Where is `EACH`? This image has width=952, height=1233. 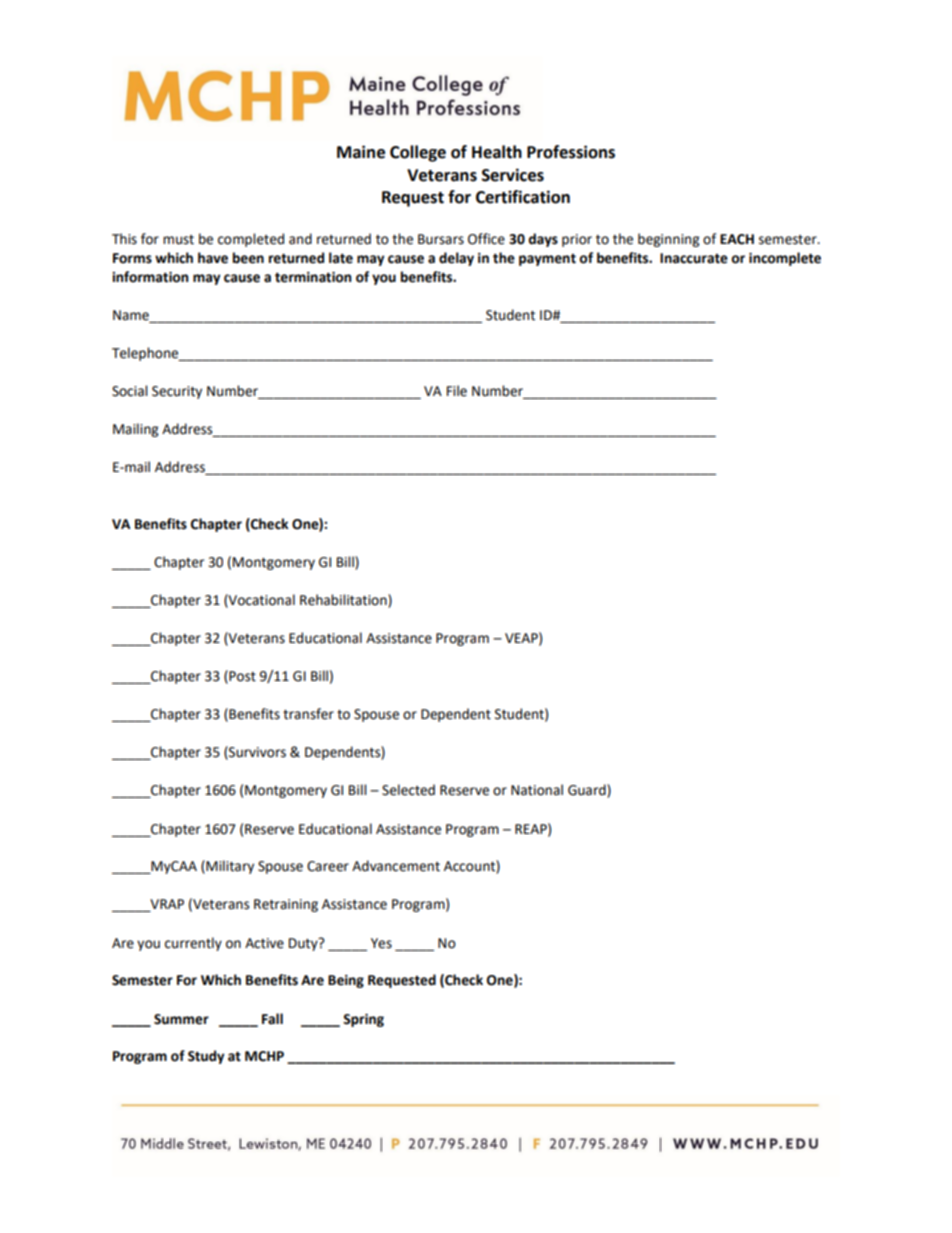
EACH is located at coordinates (737, 239).
